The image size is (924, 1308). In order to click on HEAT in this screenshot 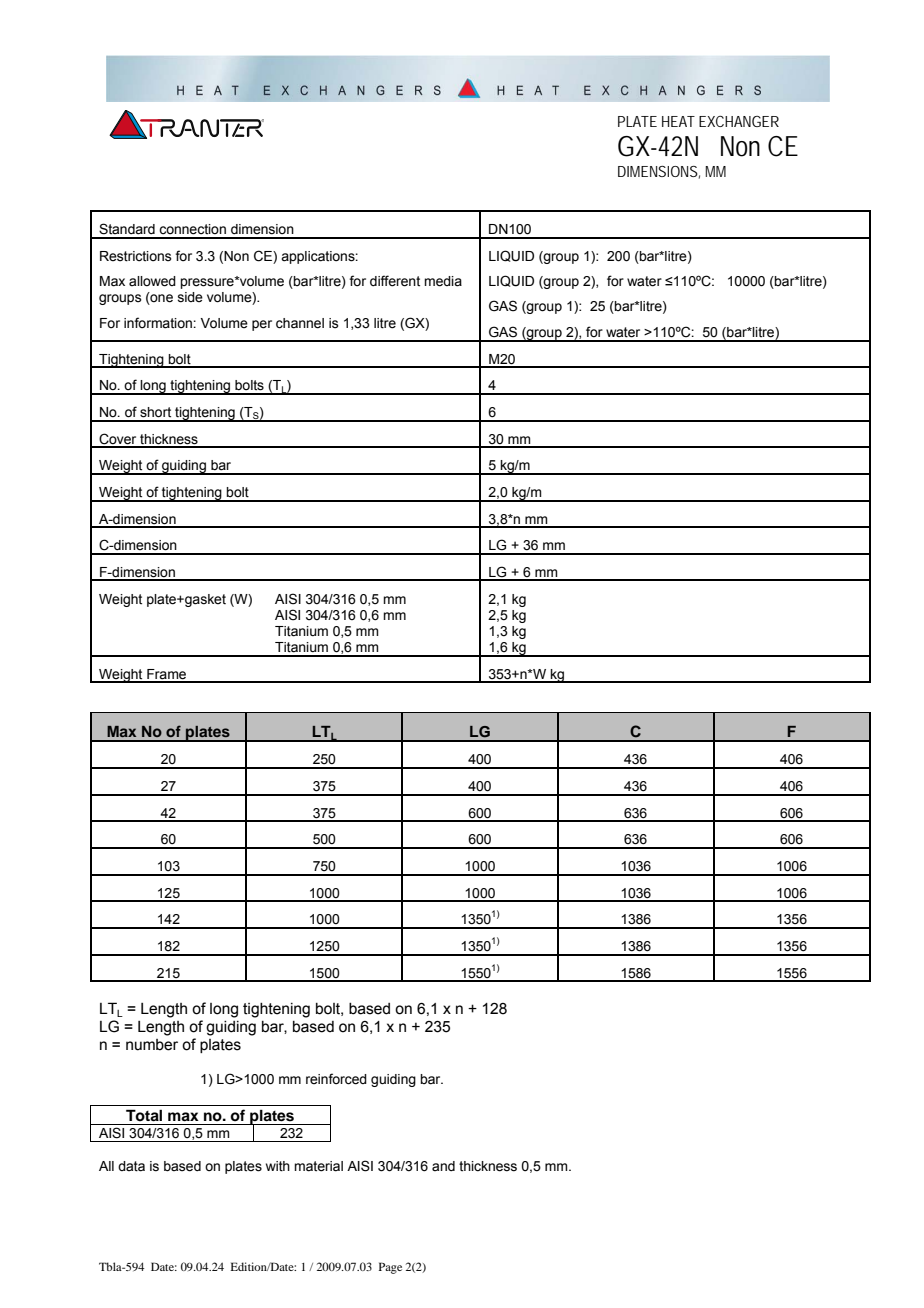, I will do `click(678, 121)`.
